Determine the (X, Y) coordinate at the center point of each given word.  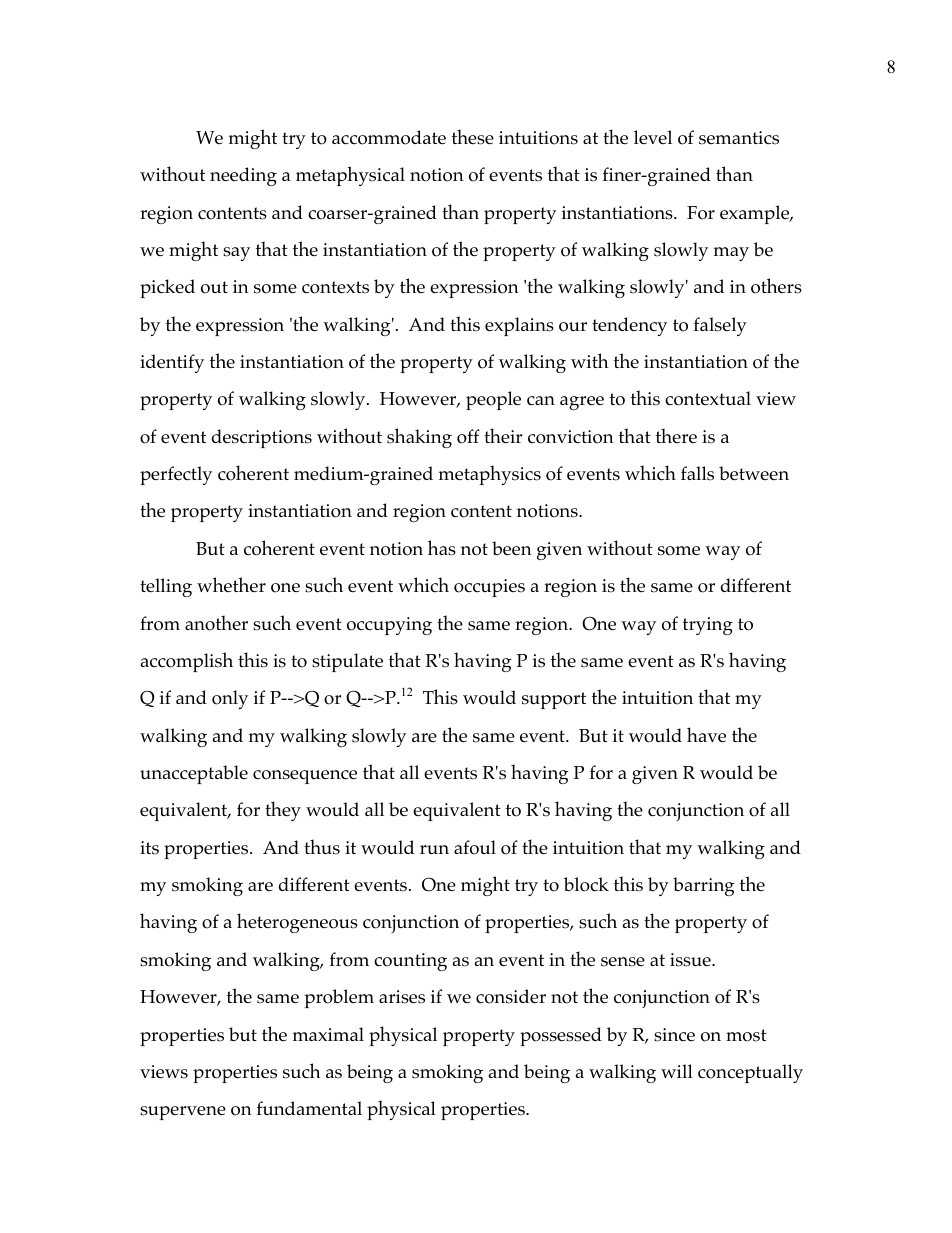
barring (703, 886)
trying (708, 626)
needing (243, 176)
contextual (708, 398)
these (473, 137)
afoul (475, 847)
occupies (489, 588)
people (493, 400)
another (216, 623)
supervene (183, 1113)
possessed (561, 1036)
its (149, 848)
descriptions (261, 438)
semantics (739, 138)
